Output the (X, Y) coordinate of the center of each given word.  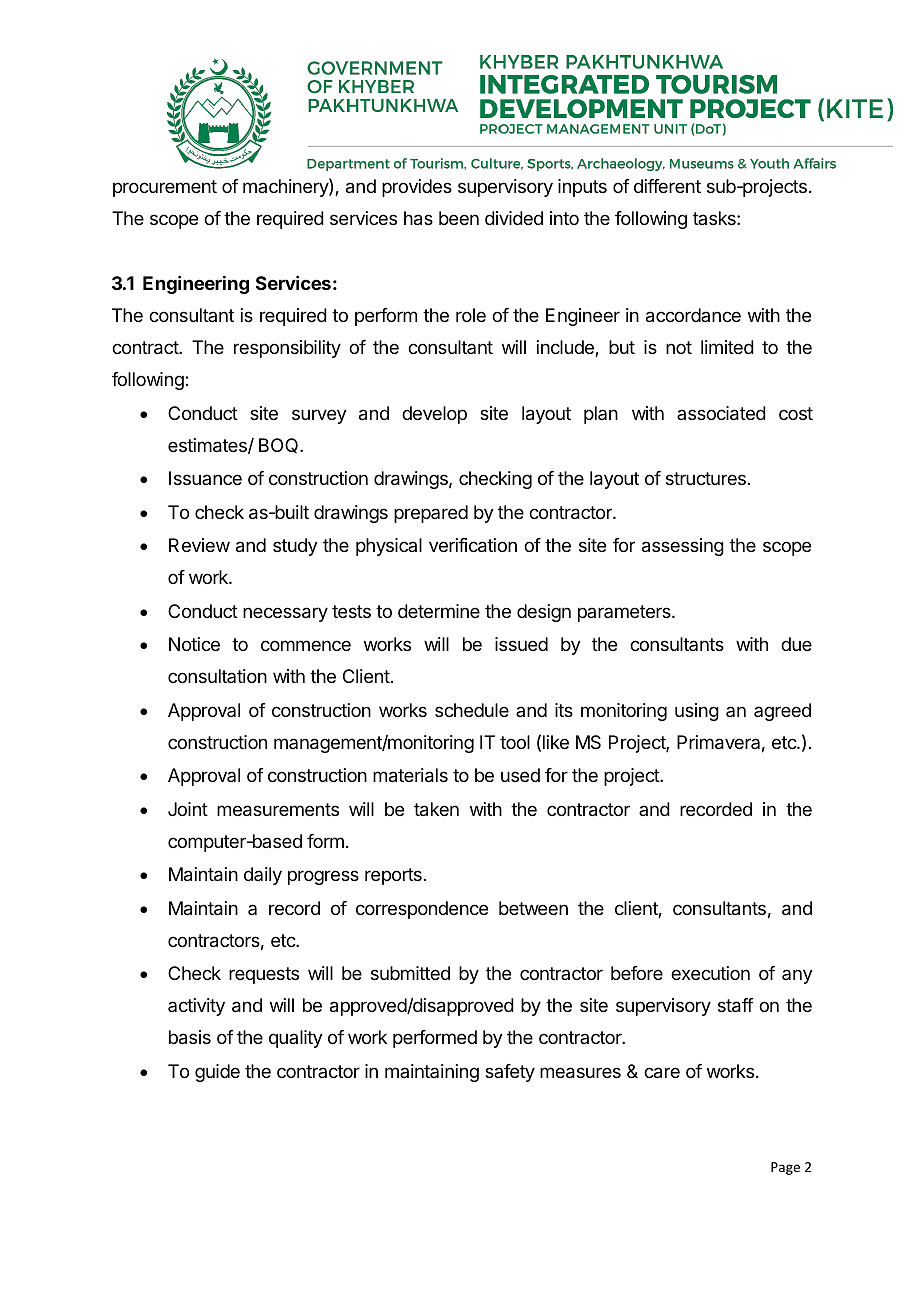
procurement (165, 188)
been (459, 218)
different (667, 186)
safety (510, 1073)
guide (217, 1073)
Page (785, 1168)
